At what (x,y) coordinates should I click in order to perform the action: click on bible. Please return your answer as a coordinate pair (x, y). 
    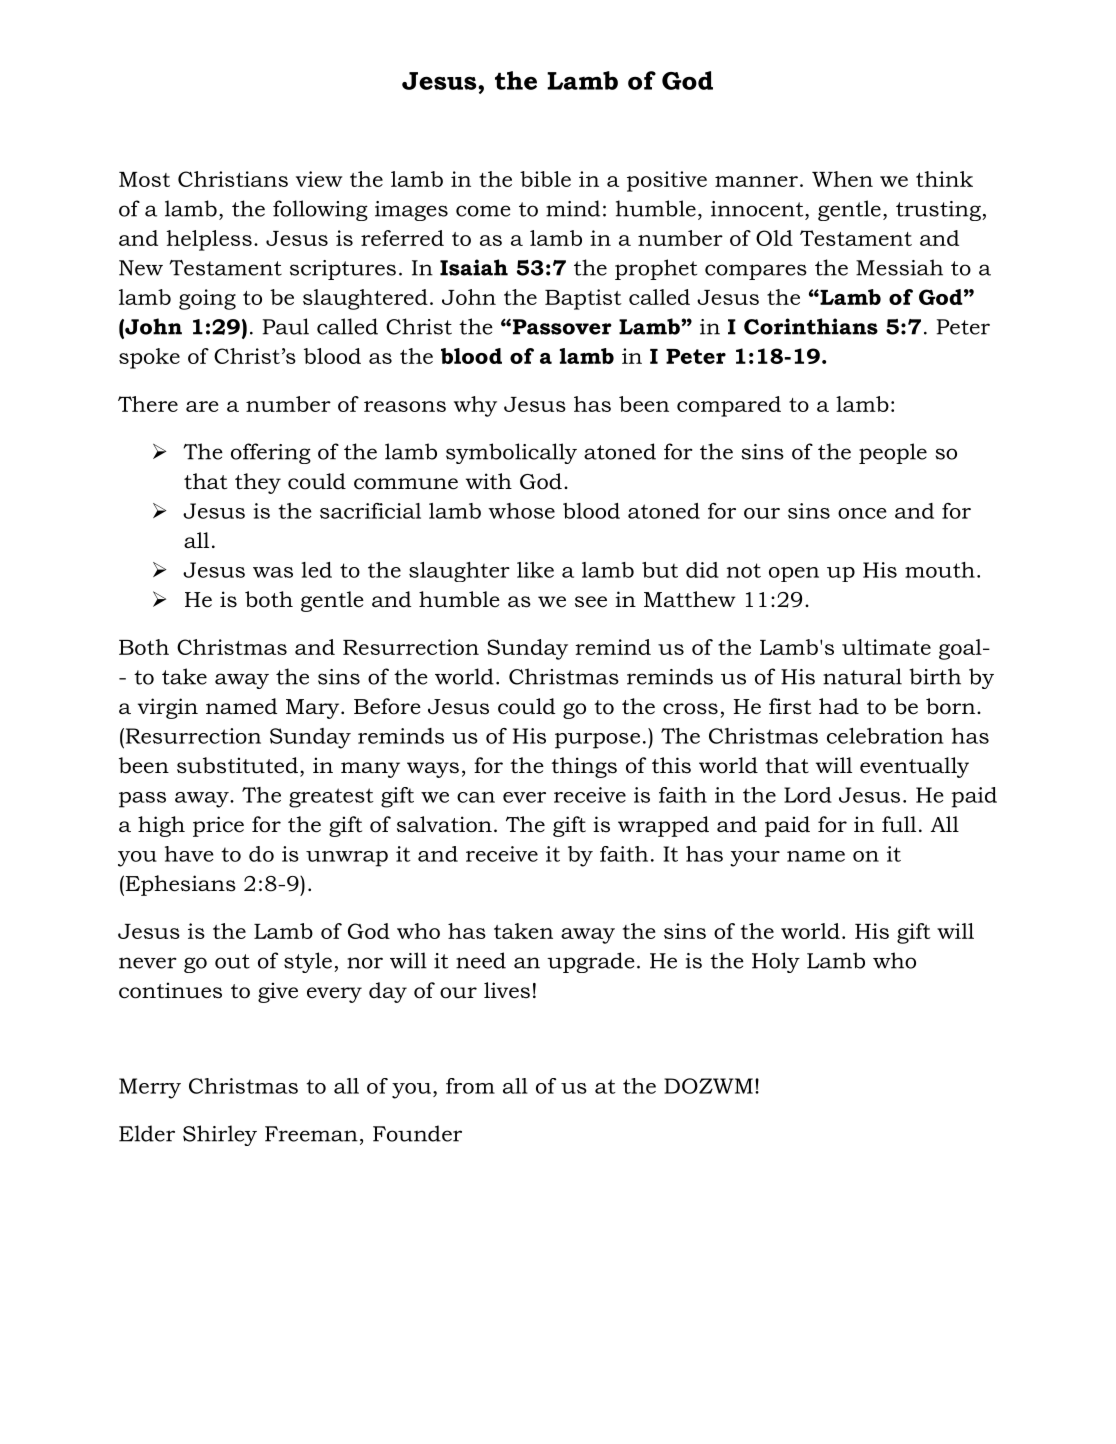
    Looking at the image, I should click on (545, 179).
